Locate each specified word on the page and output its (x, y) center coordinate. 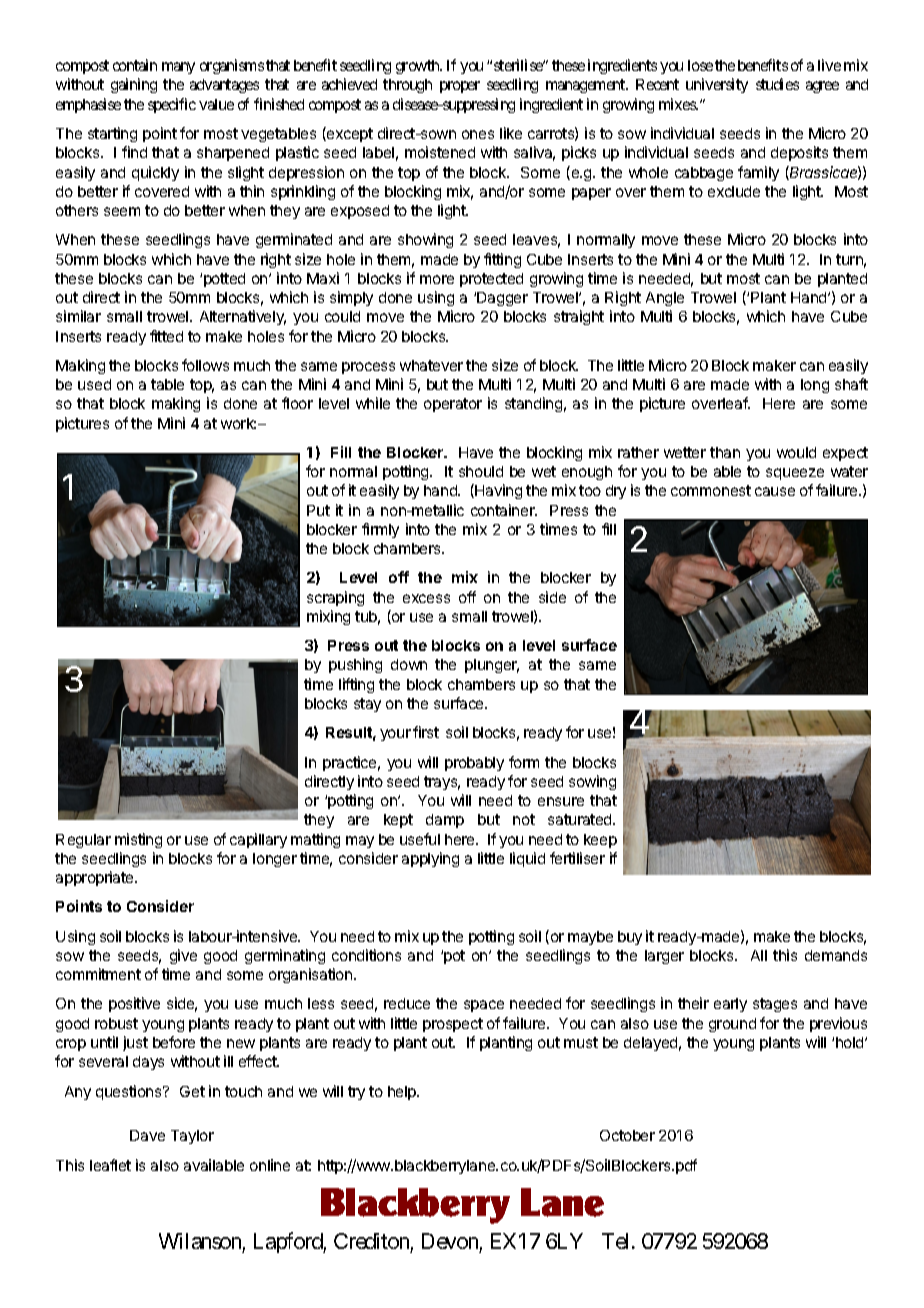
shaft (851, 384)
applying (430, 859)
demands (836, 955)
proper (460, 87)
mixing (328, 617)
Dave (147, 1135)
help (403, 1093)
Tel (617, 1241)
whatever (431, 365)
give (183, 956)
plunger (492, 666)
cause (775, 491)
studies (777, 84)
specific (172, 105)
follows (205, 365)
